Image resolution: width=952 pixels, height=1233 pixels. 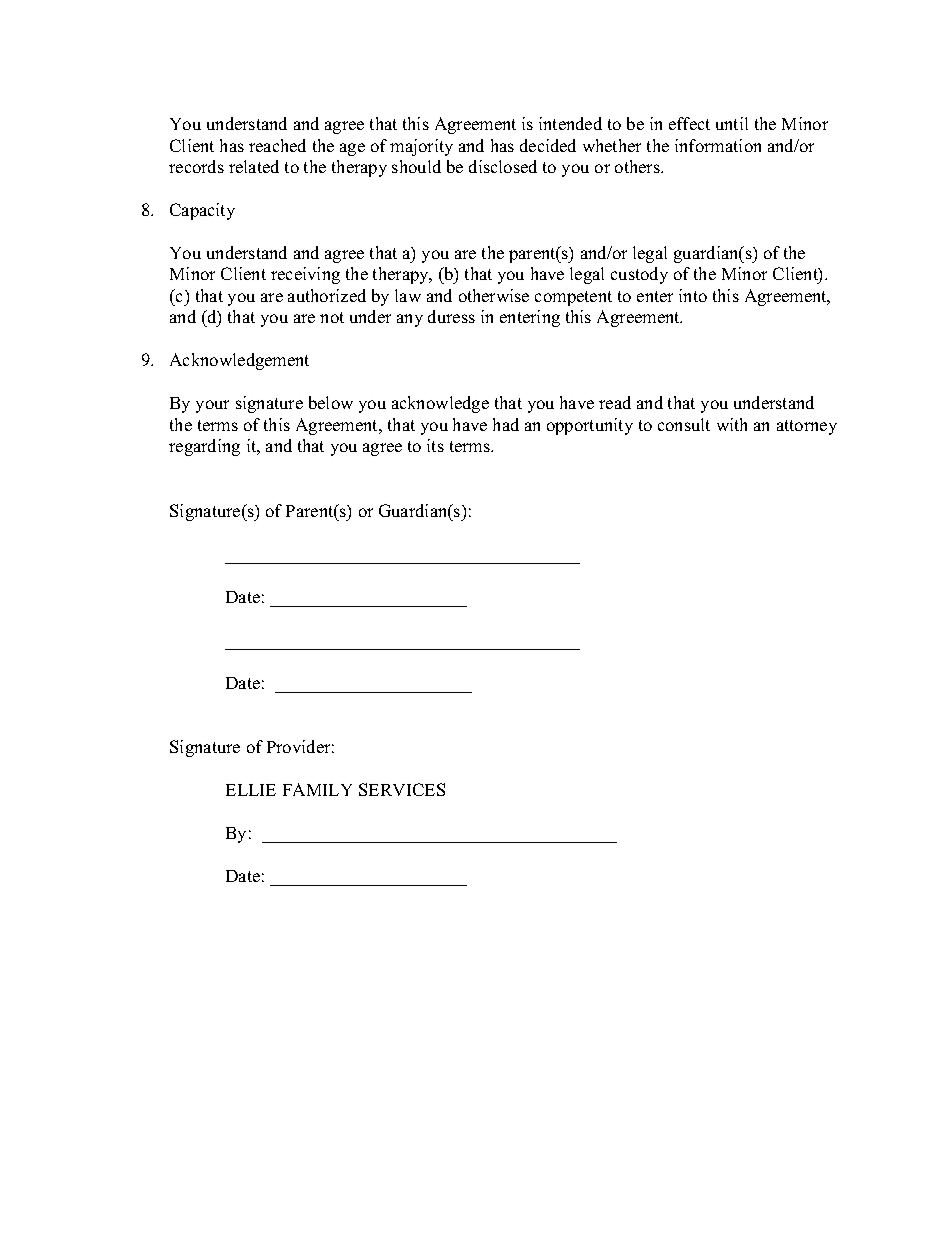 I want to click on ELLIE, so click(x=251, y=790).
